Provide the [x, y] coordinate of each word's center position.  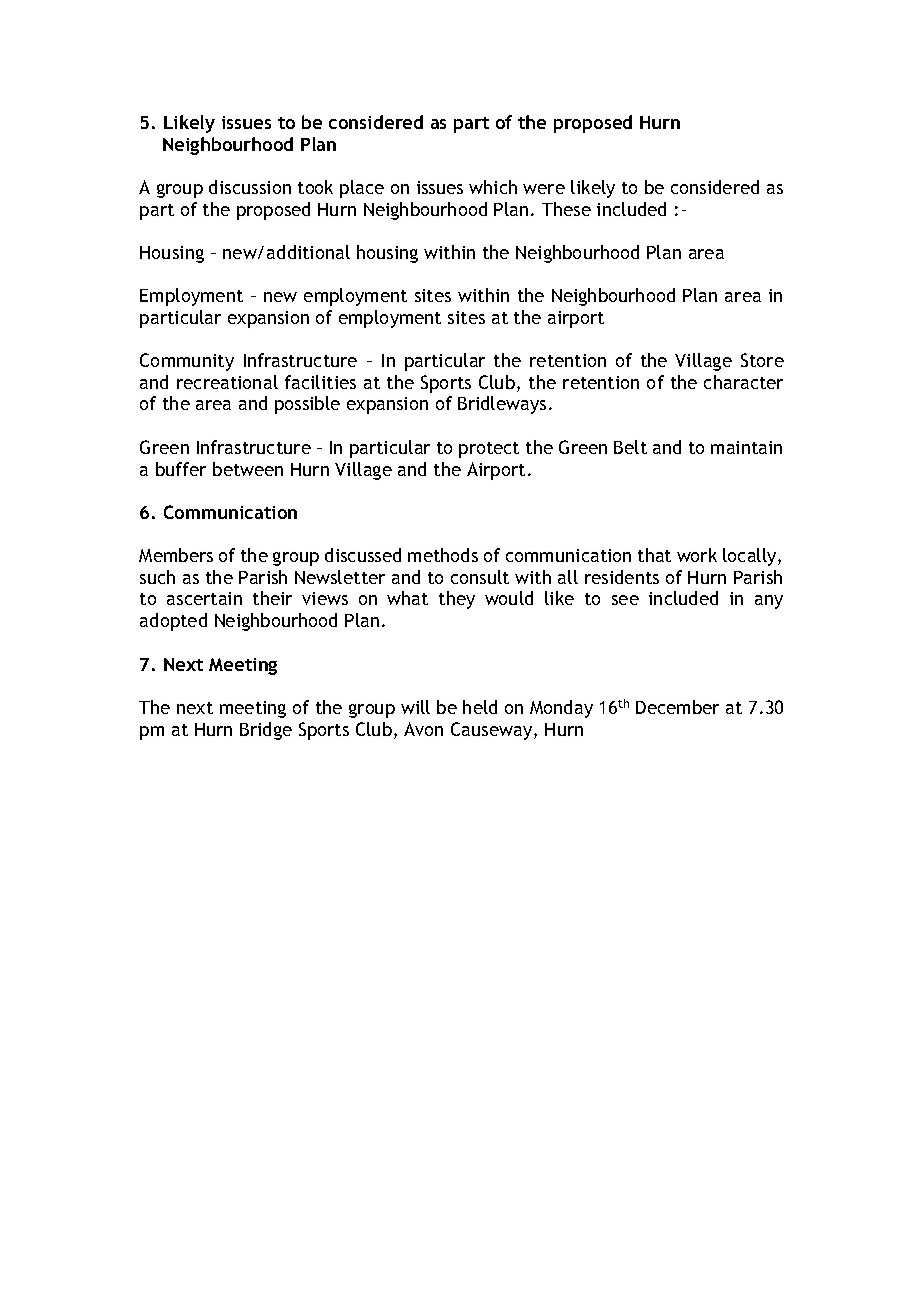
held [480, 707]
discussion [250, 187]
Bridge [266, 731]
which [493, 187]
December [677, 707]
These [566, 209]
